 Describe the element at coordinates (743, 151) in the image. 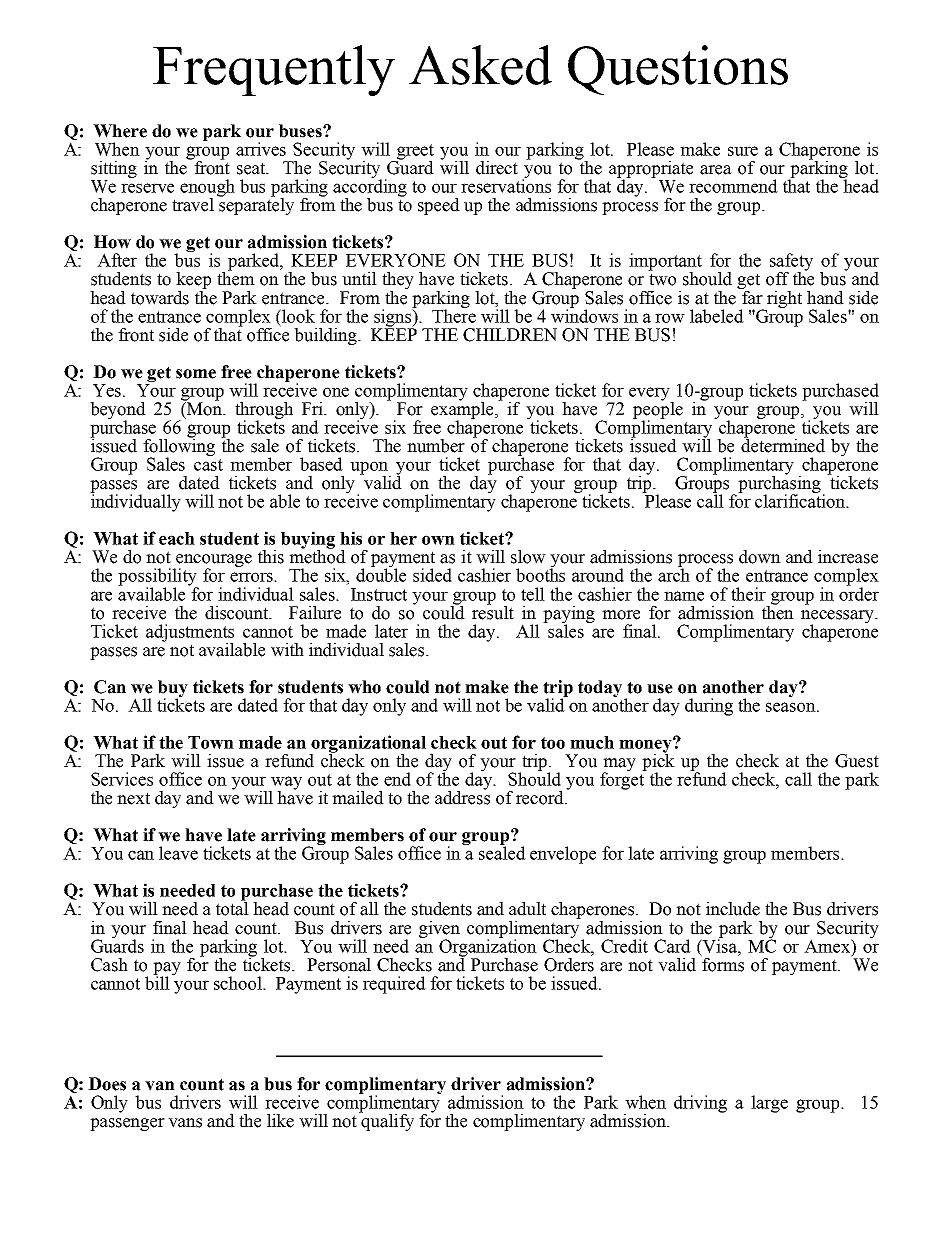

I see `sure` at that location.
